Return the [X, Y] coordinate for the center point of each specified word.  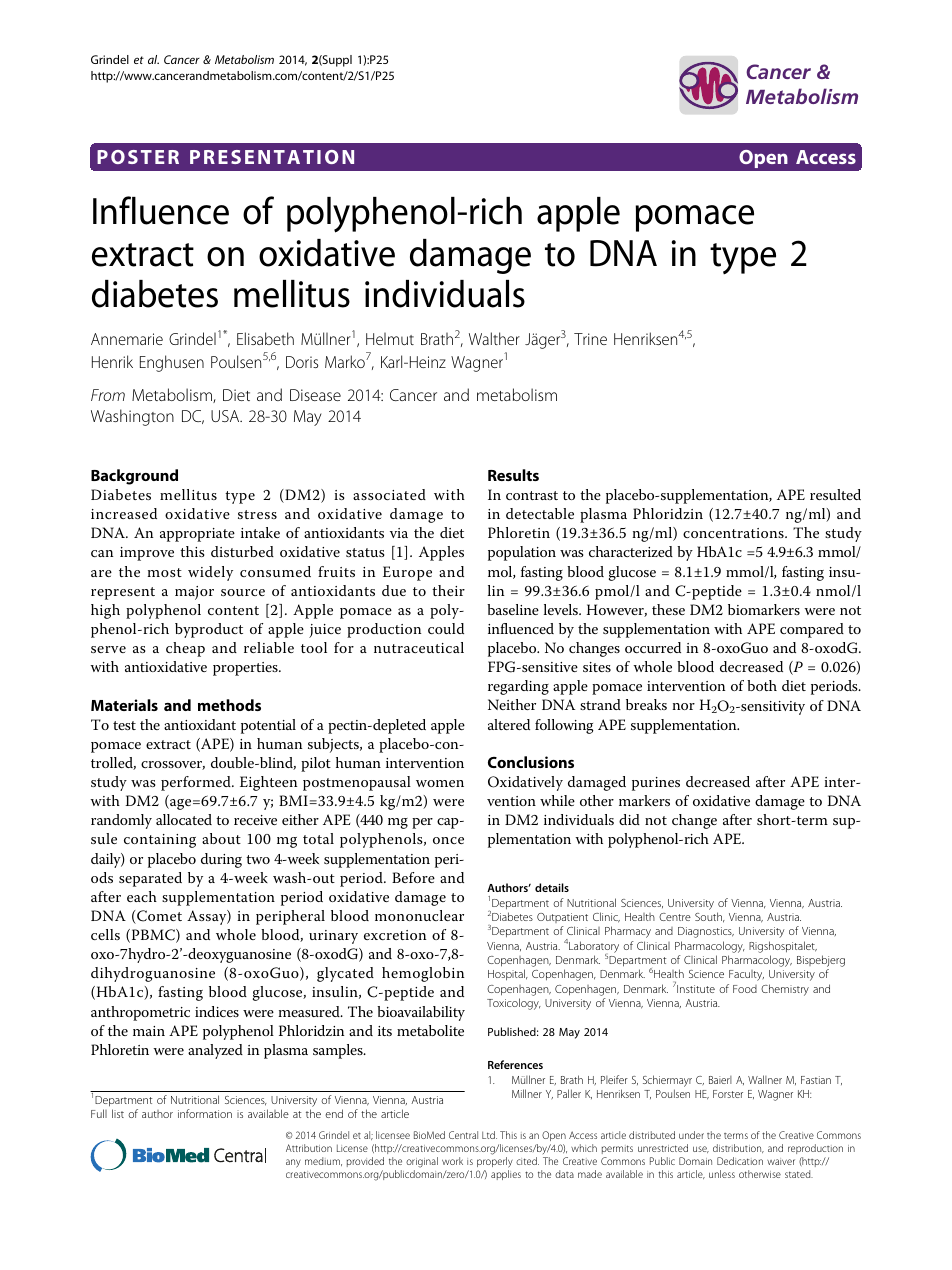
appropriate [197, 535]
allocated [184, 819]
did [629, 819]
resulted [835, 494]
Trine [590, 339]
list [118, 1113]
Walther [494, 338]
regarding [518, 687]
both [762, 685]
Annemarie [127, 339]
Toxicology [514, 1004]
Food [745, 989]
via [399, 533]
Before [413, 877]
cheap [185, 649]
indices [217, 1011]
